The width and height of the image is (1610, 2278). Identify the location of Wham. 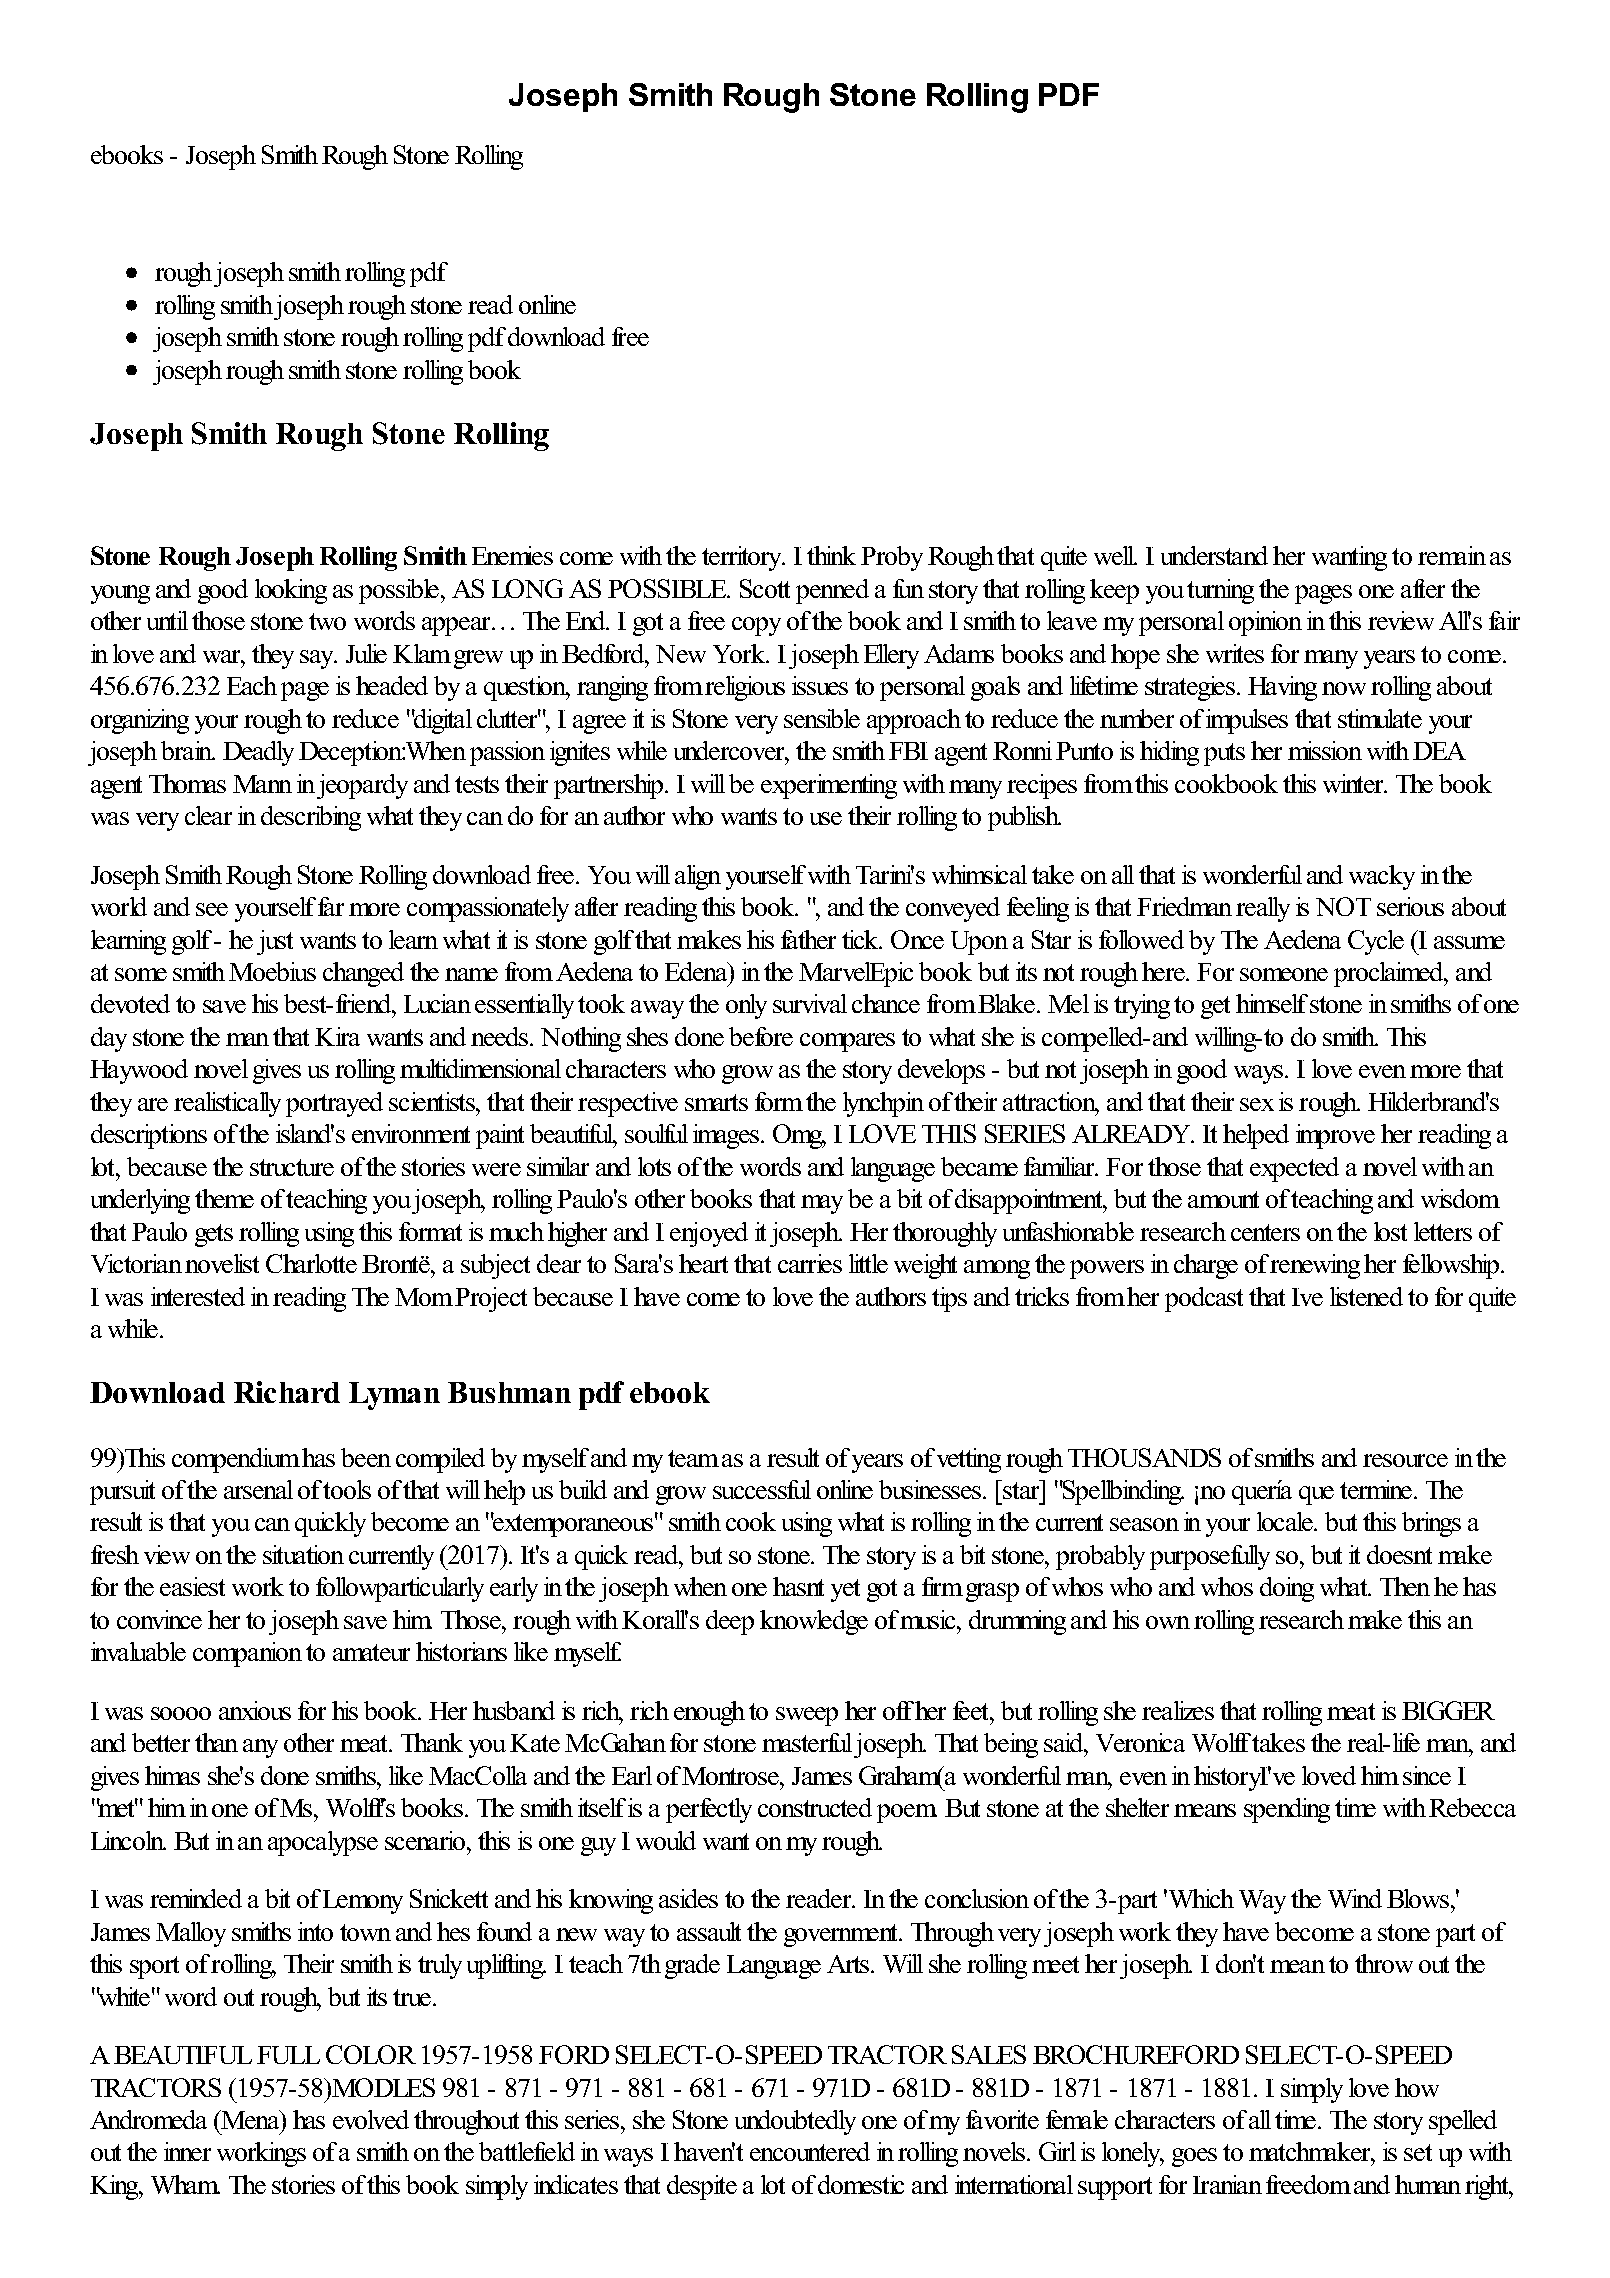
(185, 2184).
